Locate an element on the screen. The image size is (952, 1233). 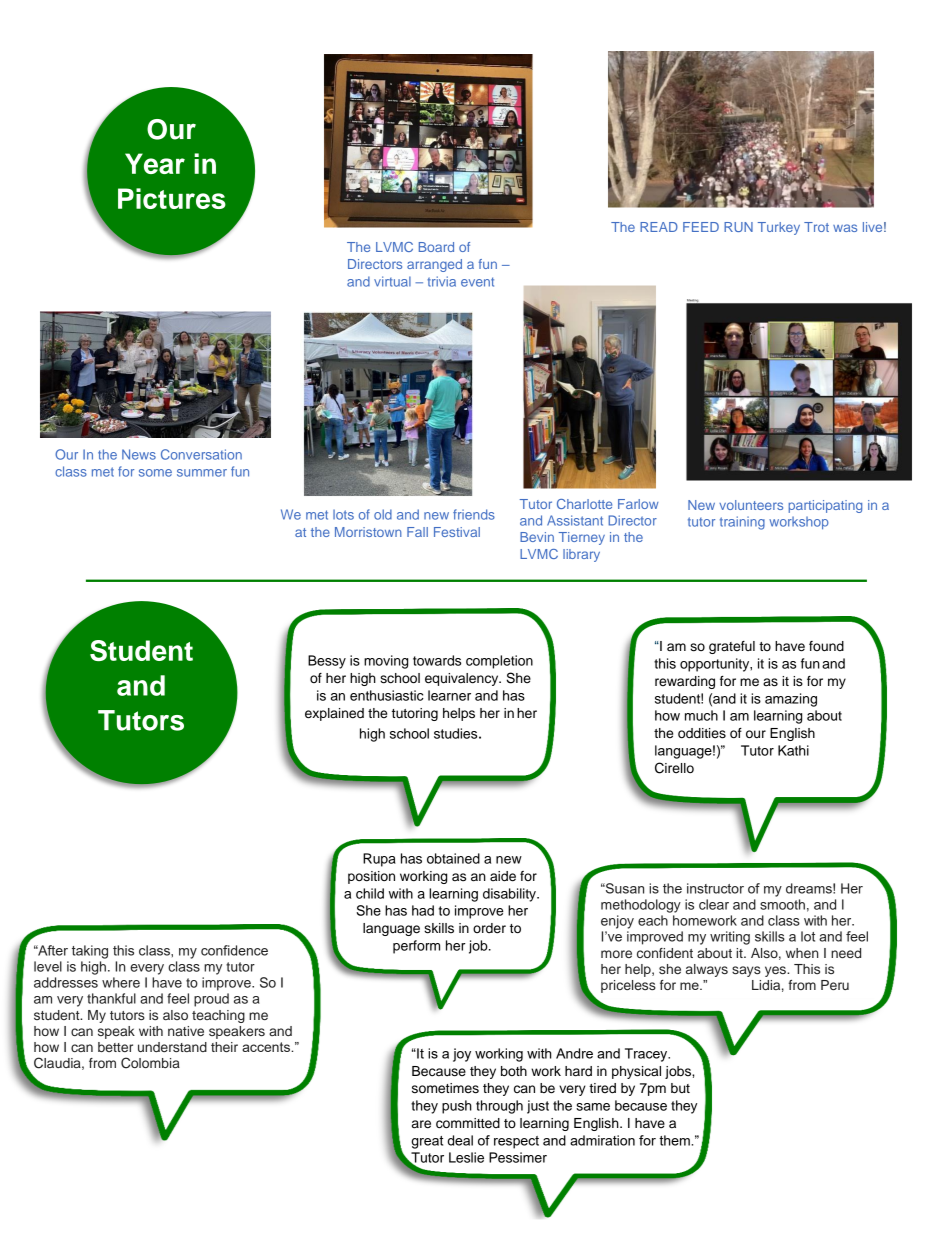
RUN is located at coordinates (738, 227).
